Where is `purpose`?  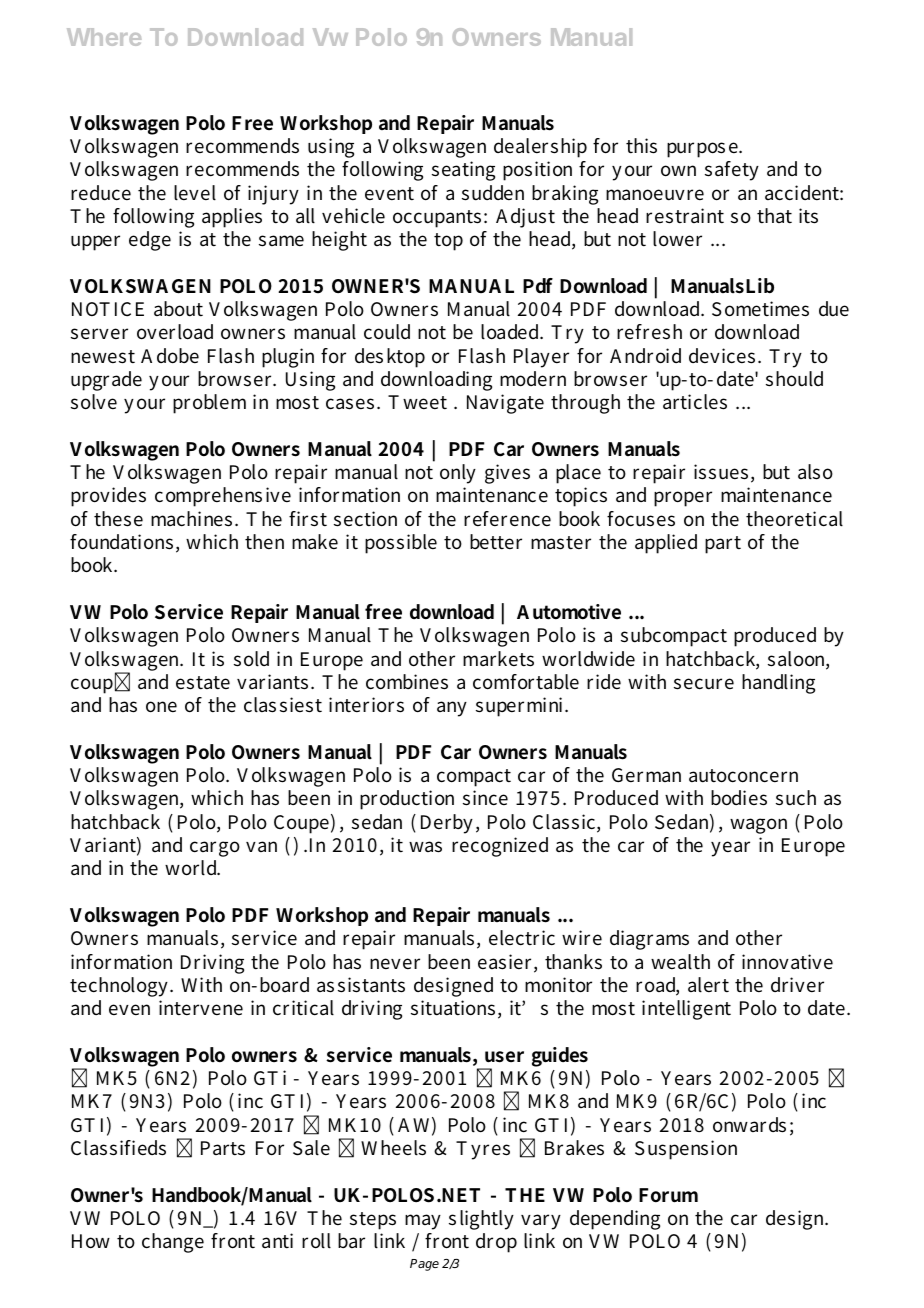
purpose is located at coordinates (703, 150).
